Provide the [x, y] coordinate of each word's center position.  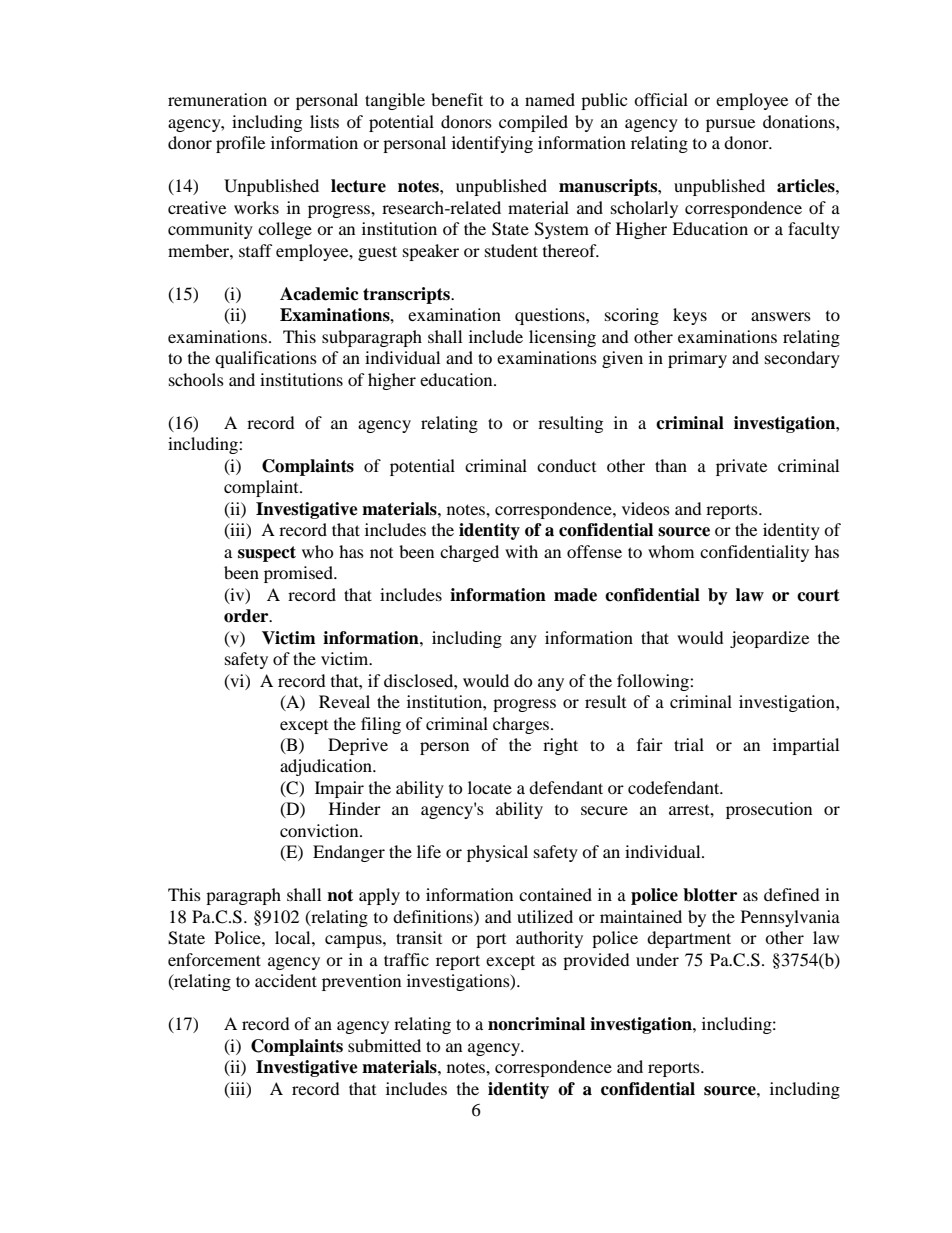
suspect [267, 554]
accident [286, 980]
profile [240, 144]
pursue [730, 125]
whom [671, 551]
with [521, 551]
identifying [492, 144]
